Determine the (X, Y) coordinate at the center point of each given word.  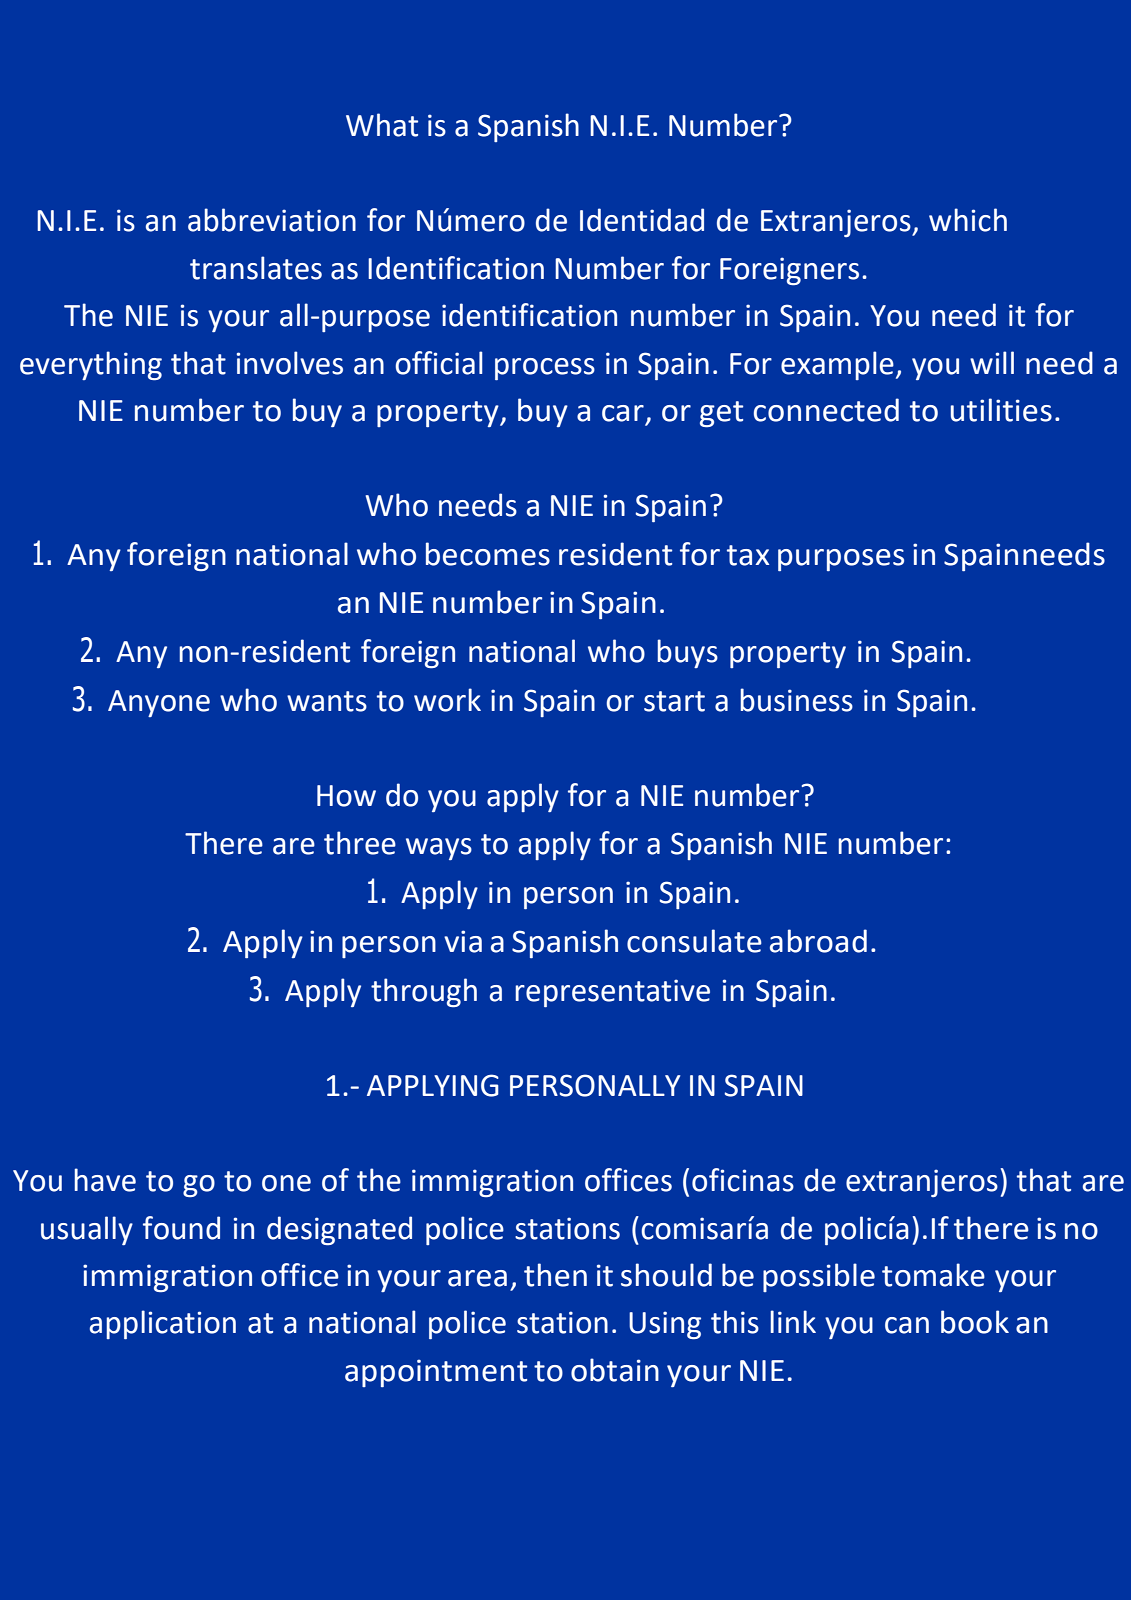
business (796, 700)
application (163, 1324)
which (968, 220)
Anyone (159, 703)
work (447, 700)
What (382, 125)
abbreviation (272, 220)
